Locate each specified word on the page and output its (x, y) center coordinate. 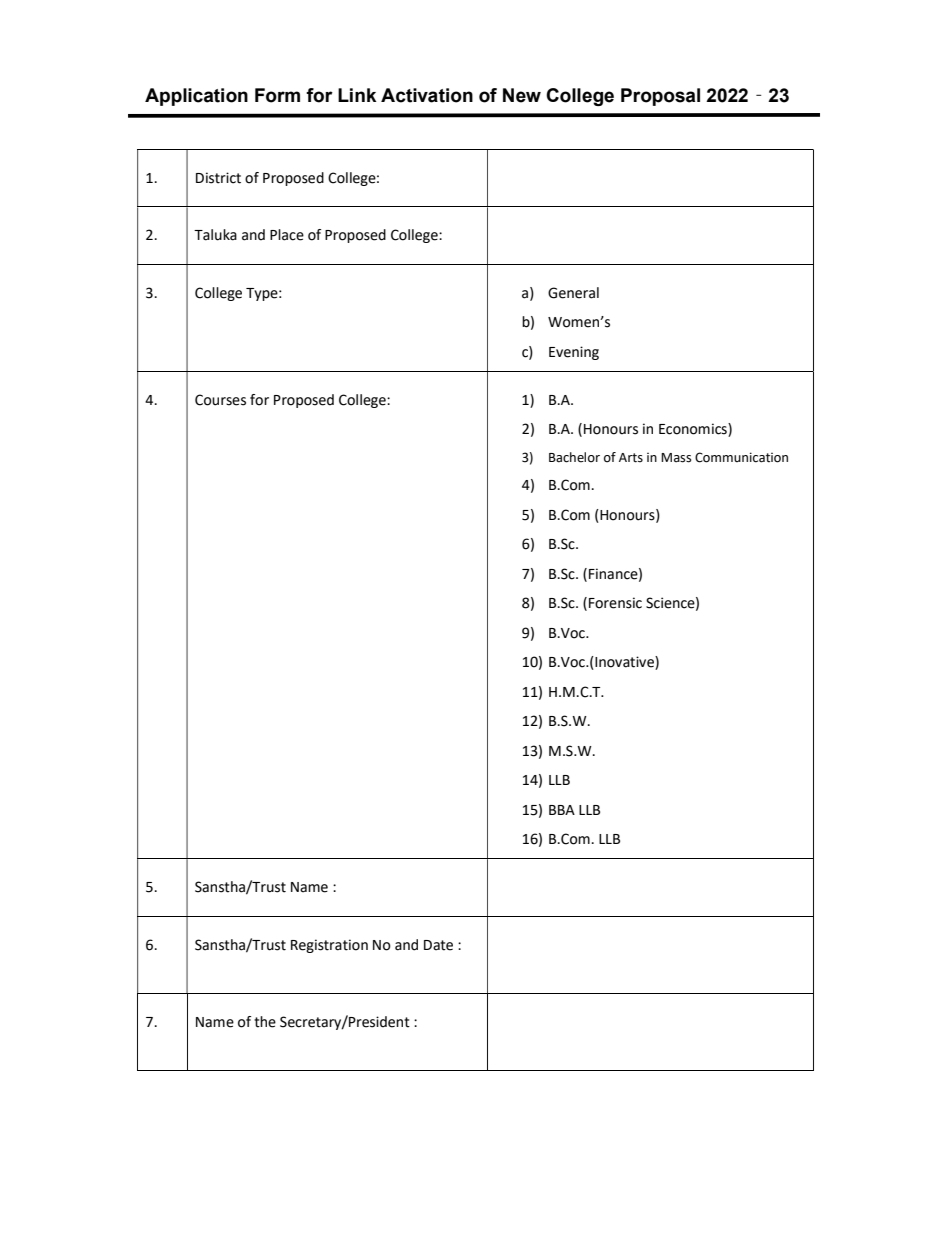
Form (277, 95)
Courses (220, 400)
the (265, 1022)
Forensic (615, 603)
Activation (427, 95)
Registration (329, 946)
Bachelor (574, 457)
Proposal (660, 97)
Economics (694, 430)
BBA (562, 810)
